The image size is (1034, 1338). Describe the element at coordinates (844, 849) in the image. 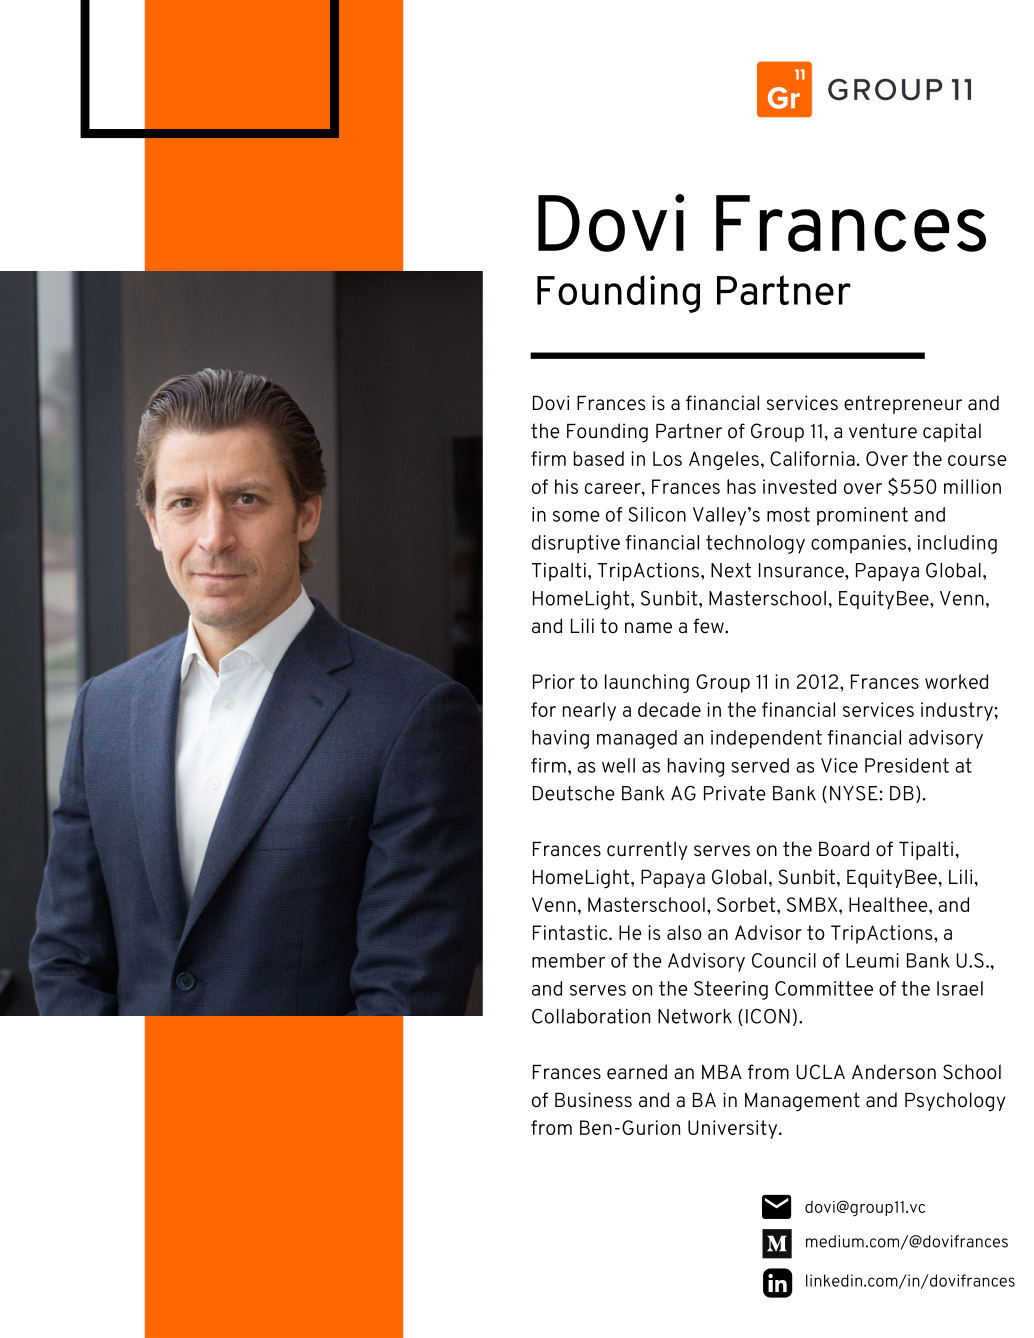

I see `Board` at that location.
